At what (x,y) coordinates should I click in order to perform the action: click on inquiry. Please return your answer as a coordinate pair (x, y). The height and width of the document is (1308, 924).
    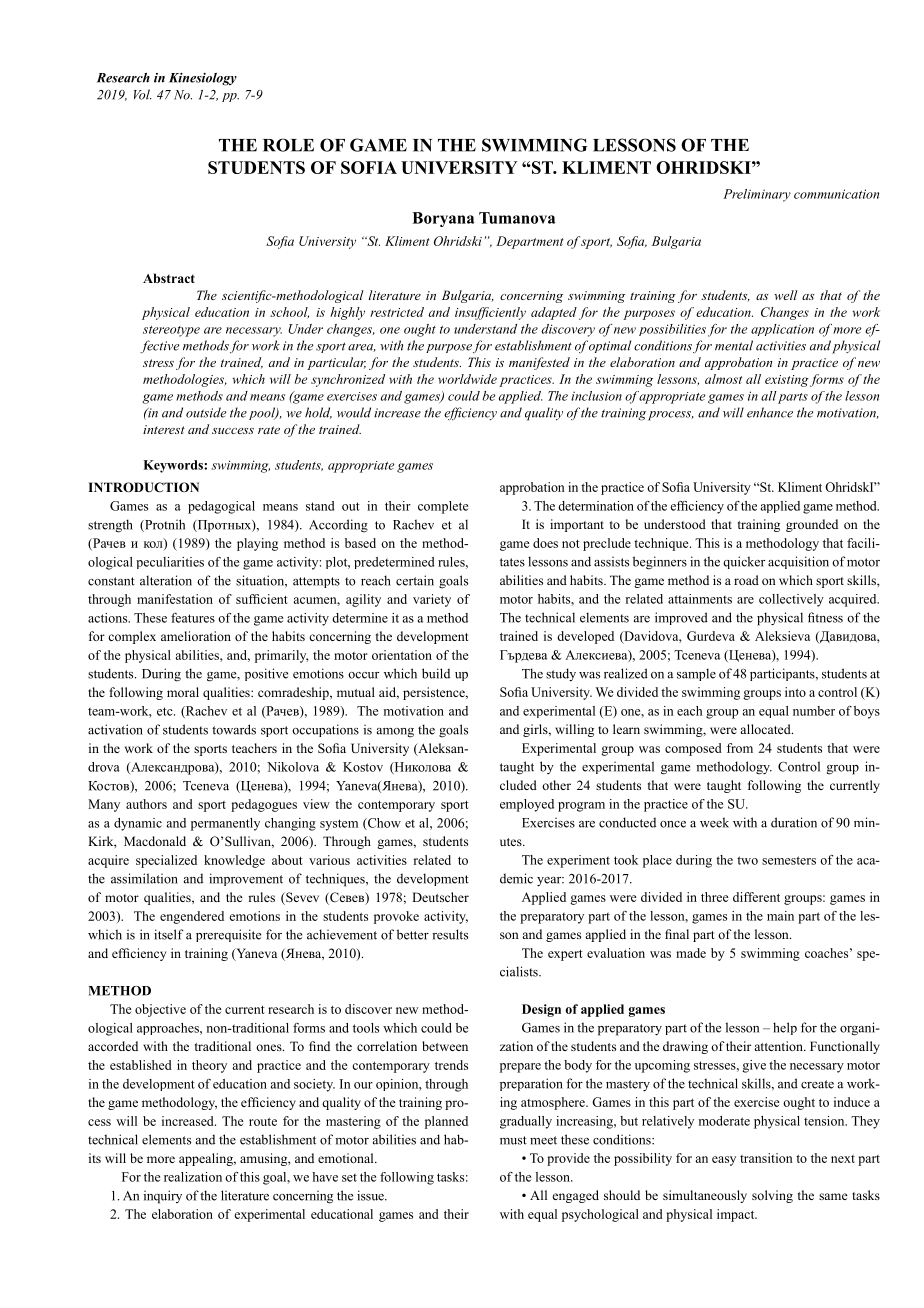
    Looking at the image, I should click on (163, 1197).
